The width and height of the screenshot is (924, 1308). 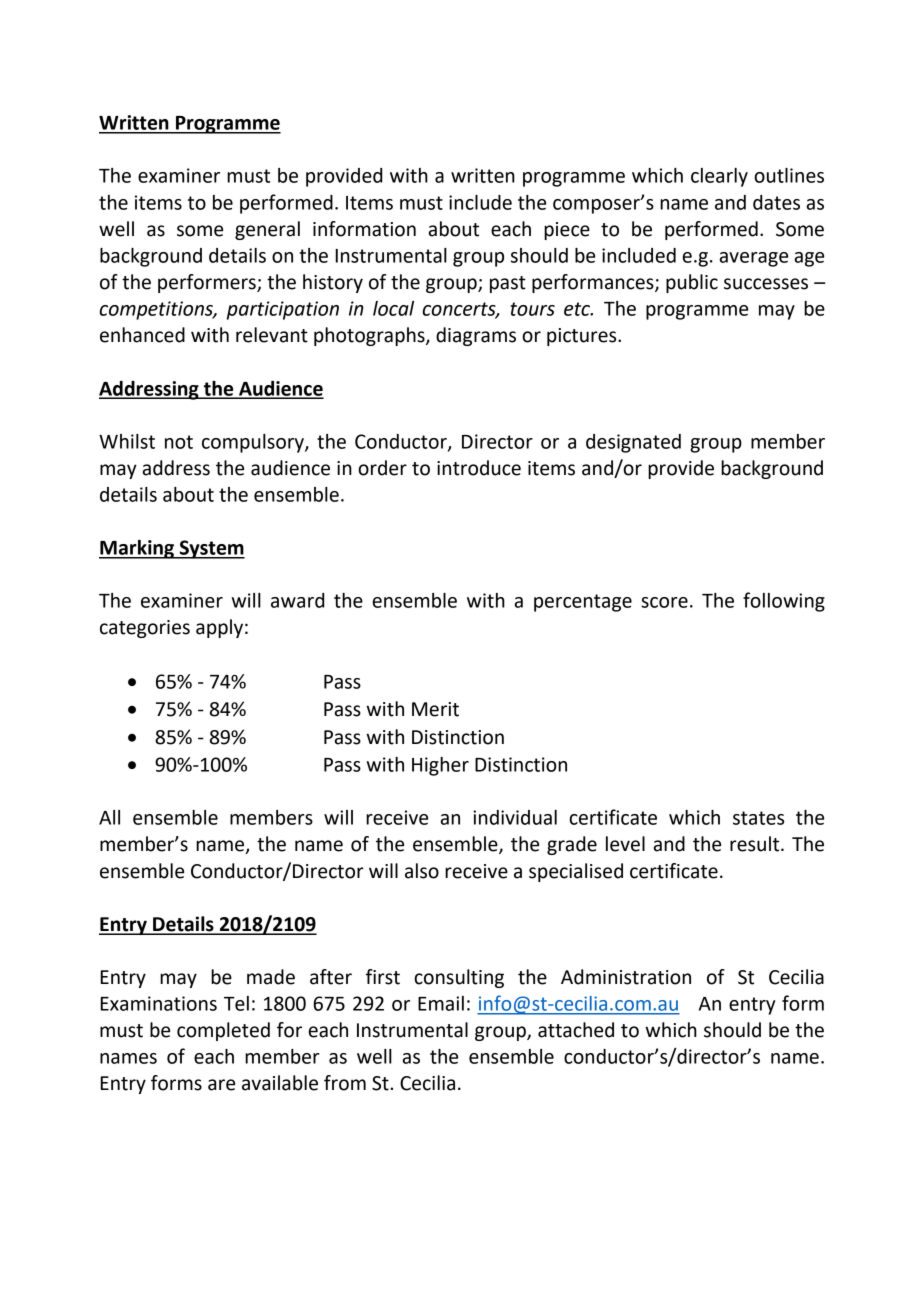 I want to click on general, so click(x=267, y=230).
